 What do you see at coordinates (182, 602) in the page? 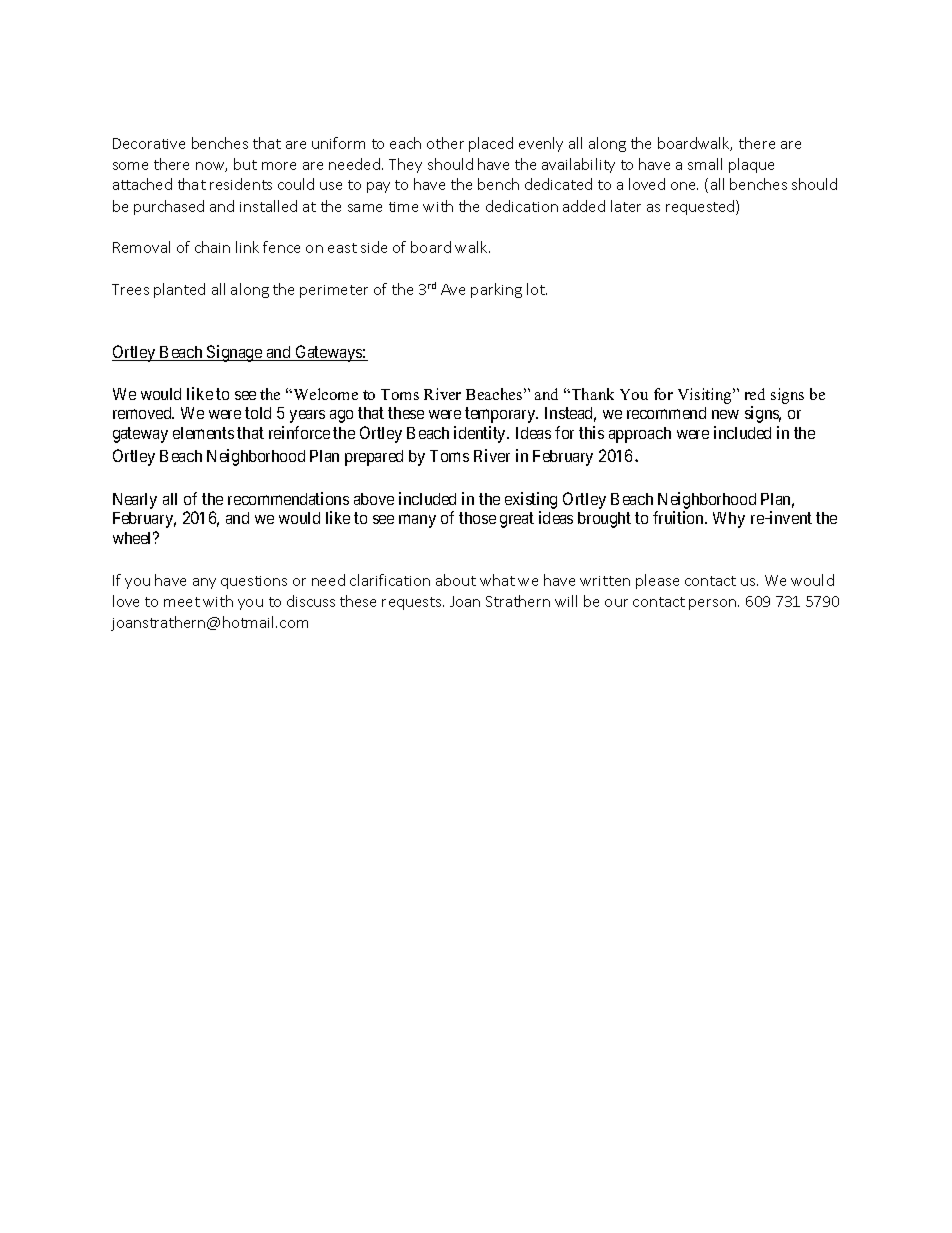
I see `meet` at bounding box center [182, 602].
